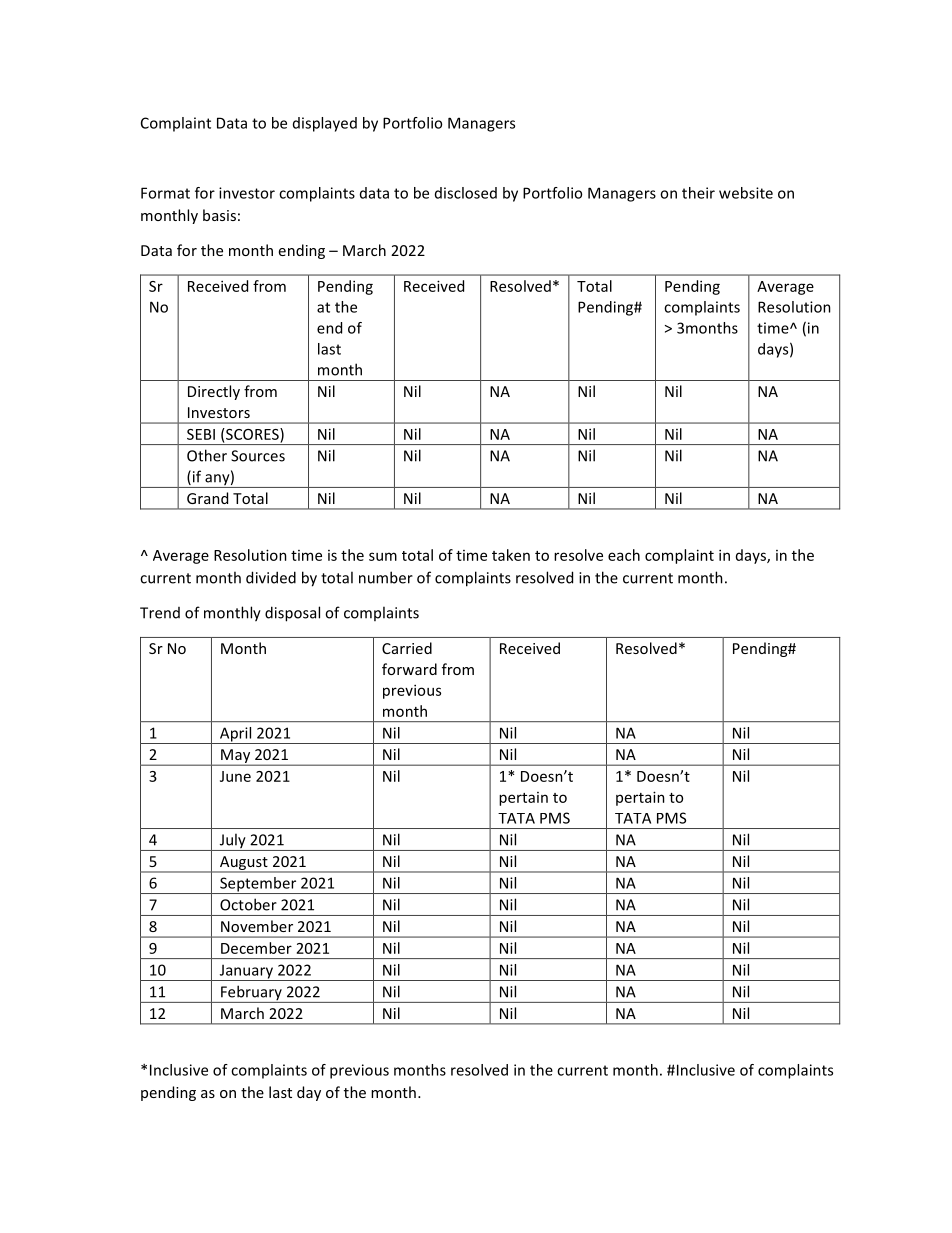  I want to click on each, so click(624, 555).
